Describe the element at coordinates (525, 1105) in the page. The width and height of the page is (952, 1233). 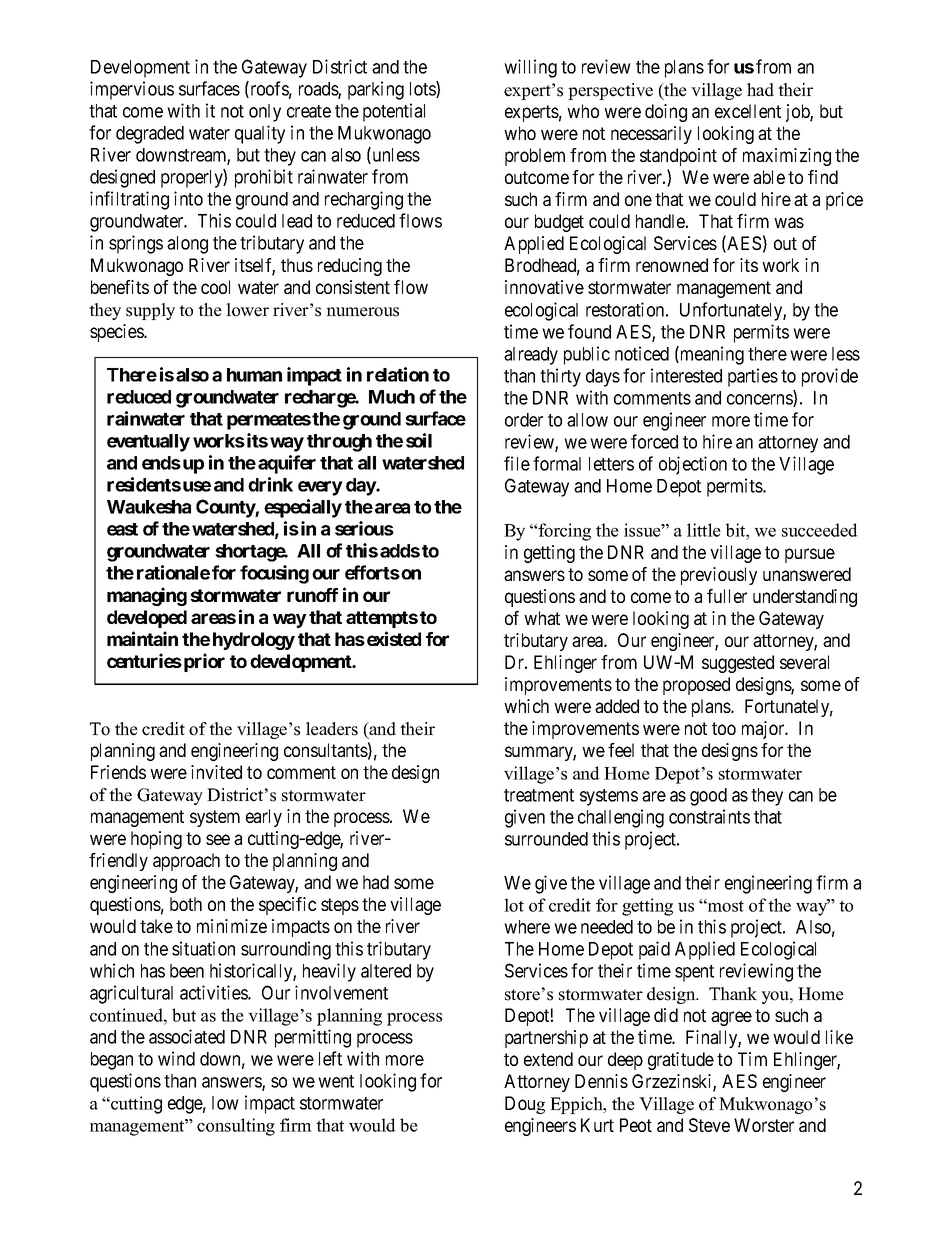
I see `Doug` at that location.
